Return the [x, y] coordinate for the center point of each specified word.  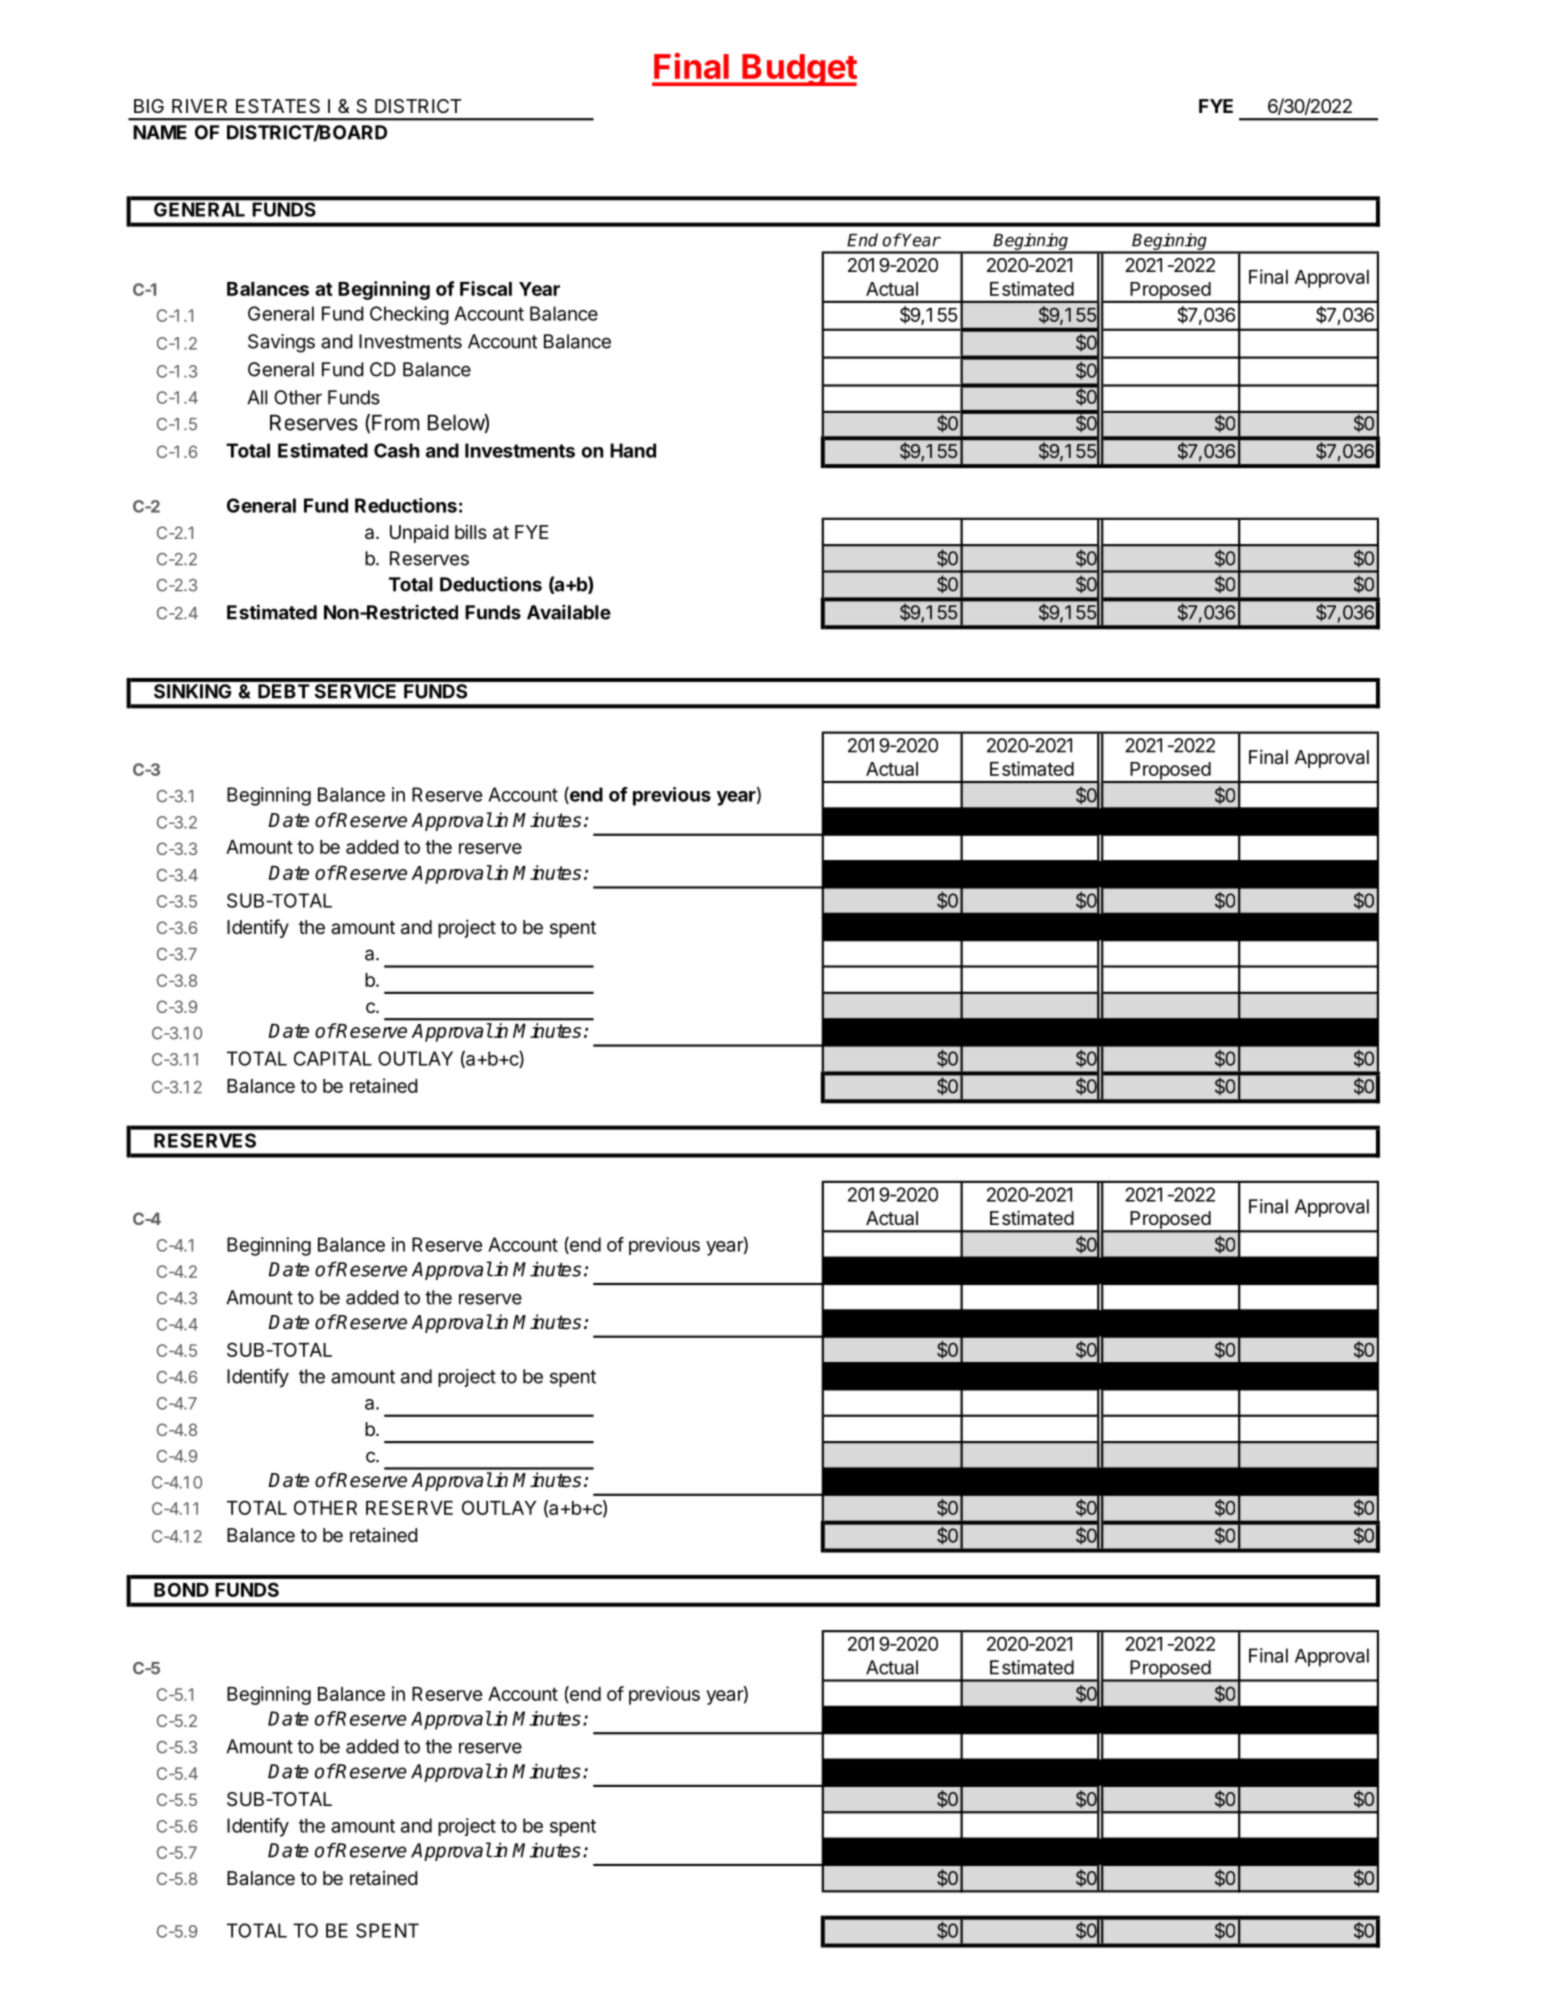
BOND [181, 1589]
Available [569, 612]
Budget [798, 70]
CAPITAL [333, 1058]
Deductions [491, 584]
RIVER [199, 106]
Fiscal [486, 288]
